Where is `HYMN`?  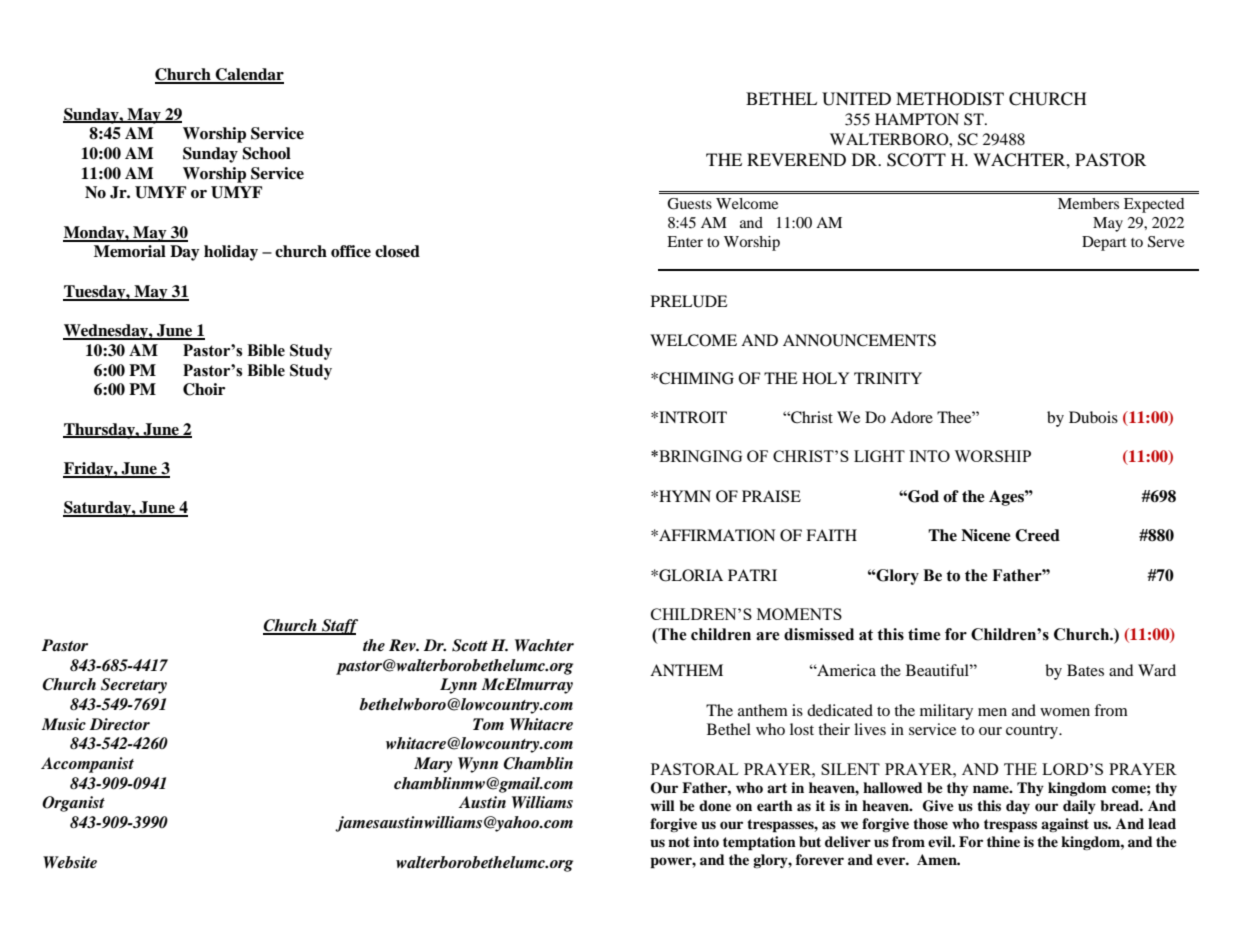
HYMN is located at coordinates (684, 496).
